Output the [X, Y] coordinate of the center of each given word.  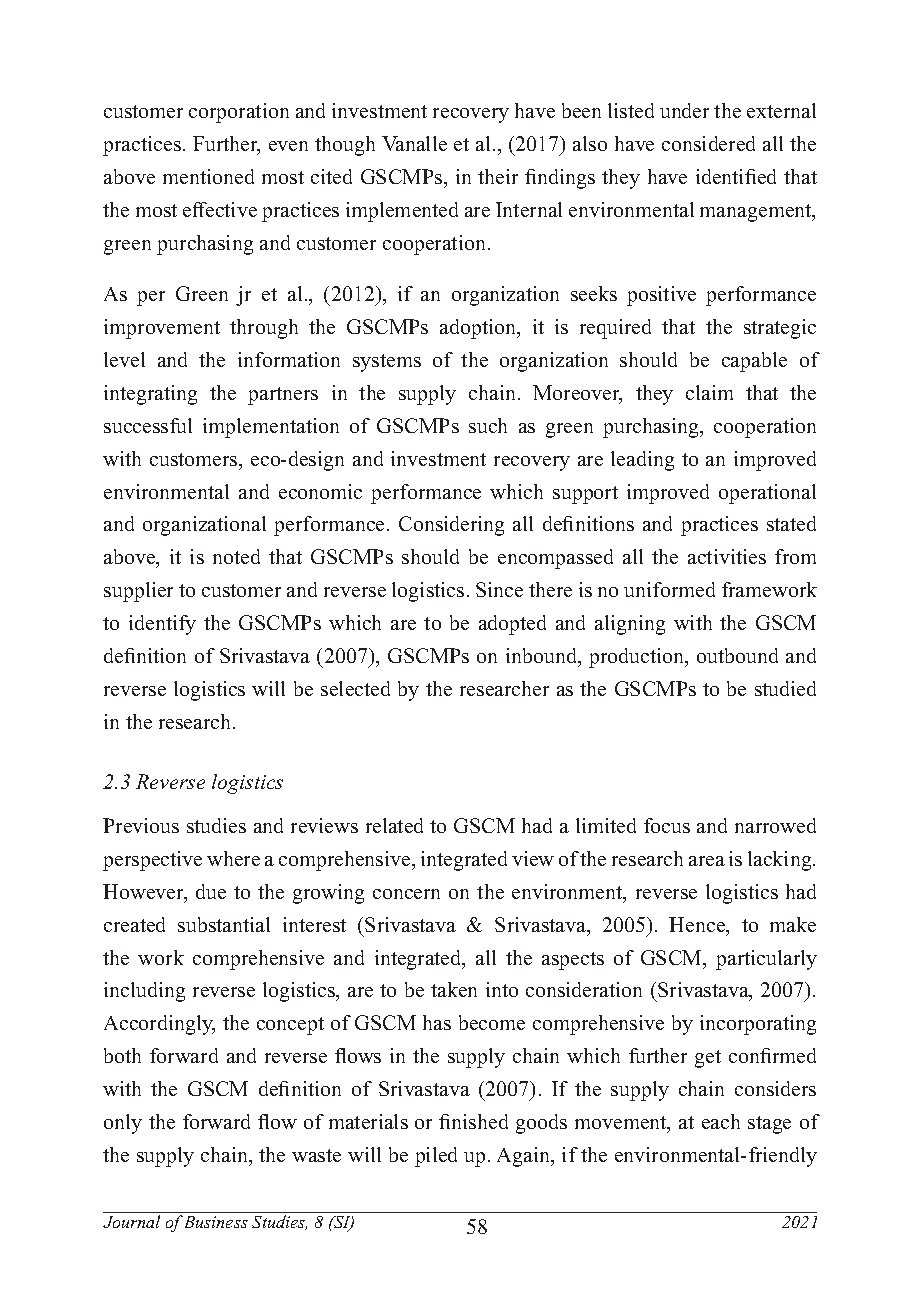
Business [216, 1222]
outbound [737, 655]
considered [708, 143]
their [498, 176]
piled [436, 1157]
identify [162, 625]
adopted [512, 625]
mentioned [208, 176]
